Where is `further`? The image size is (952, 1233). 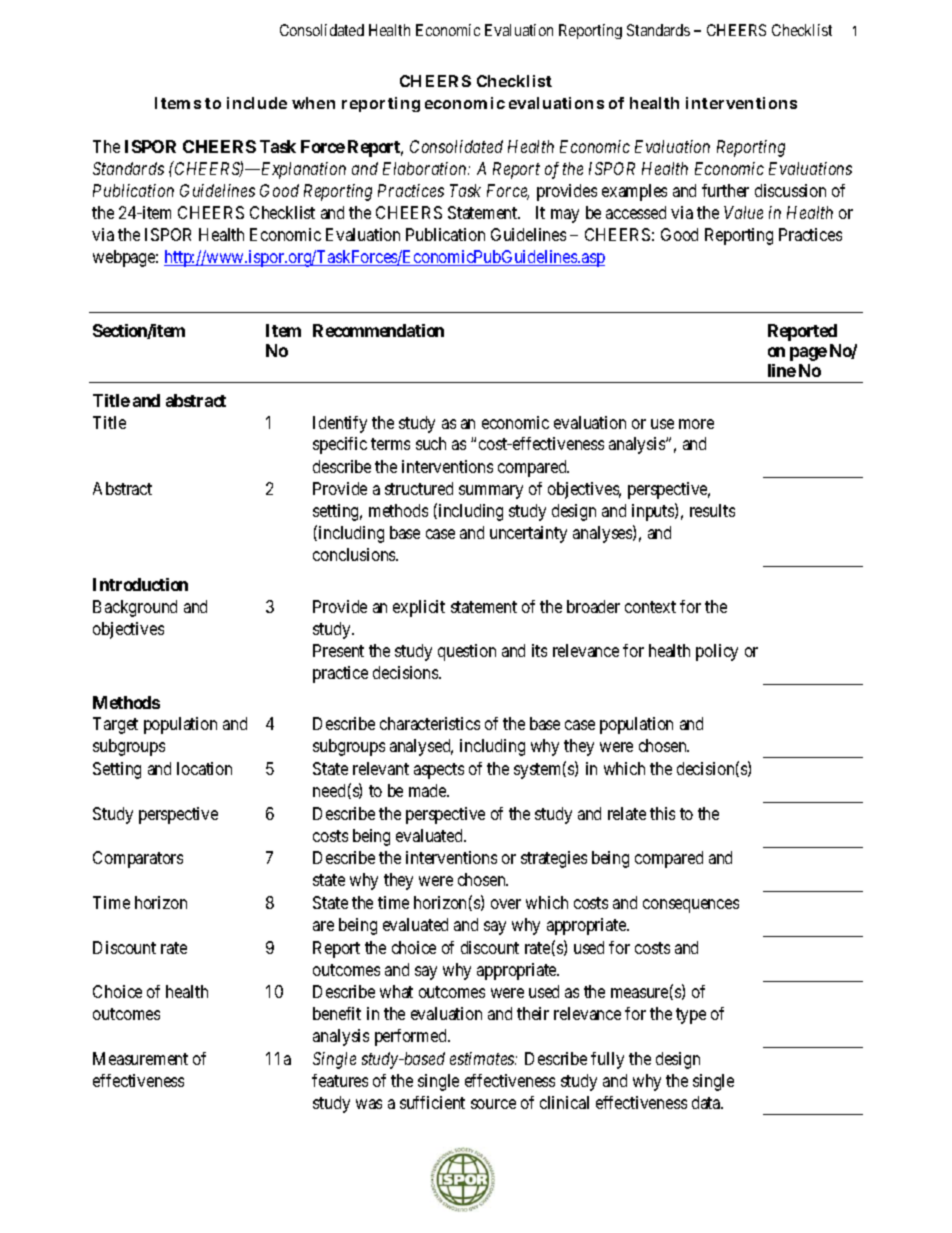
further is located at coordinates (725, 190).
